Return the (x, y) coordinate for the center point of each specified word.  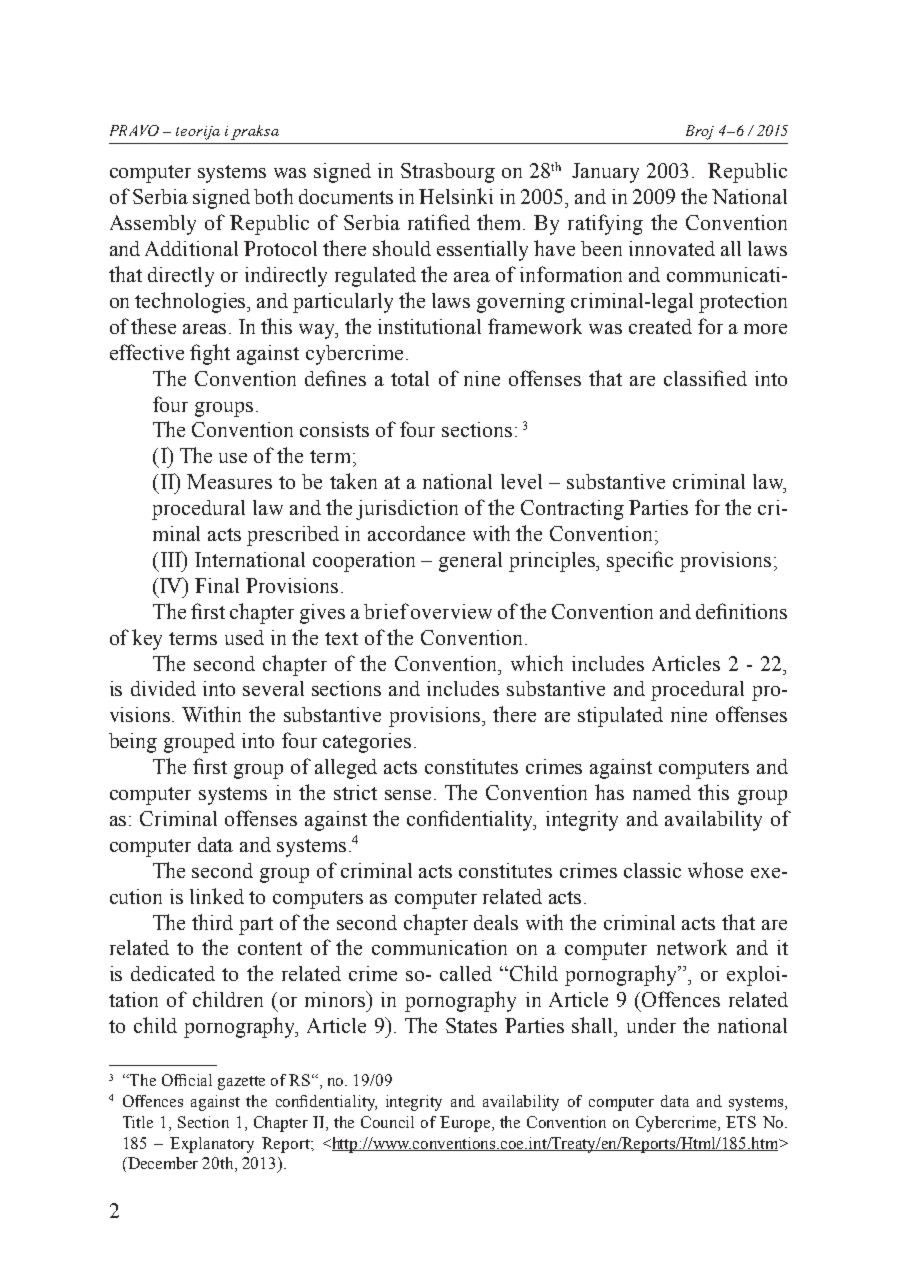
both (273, 196)
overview (451, 611)
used (244, 637)
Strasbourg (448, 173)
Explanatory (212, 1145)
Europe (466, 1124)
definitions (741, 611)
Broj (700, 132)
